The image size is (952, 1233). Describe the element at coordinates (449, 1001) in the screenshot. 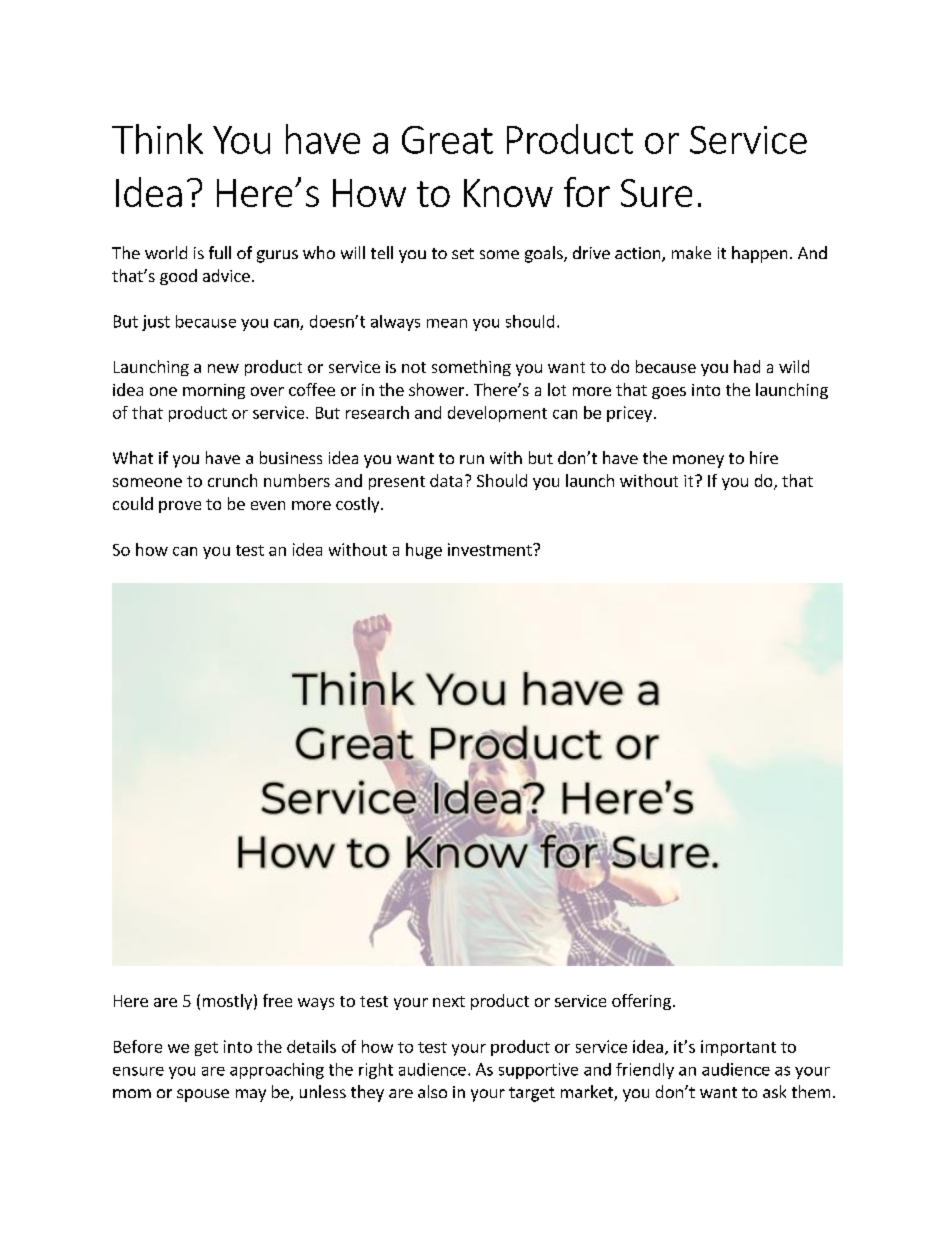

I see `next` at that location.
